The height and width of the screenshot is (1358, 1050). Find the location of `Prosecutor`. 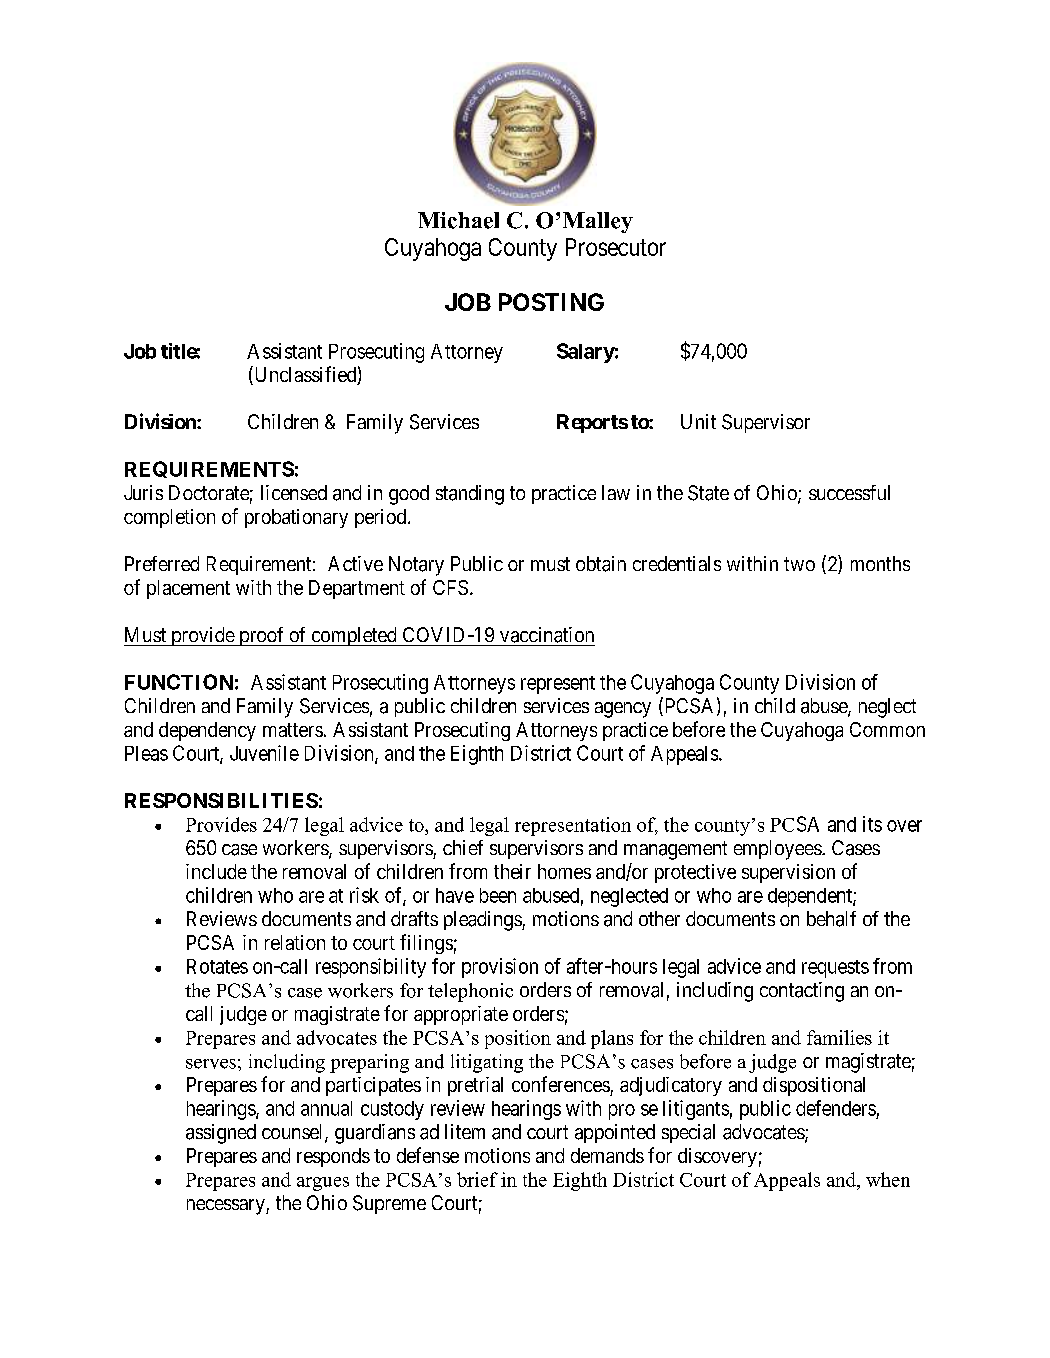

Prosecutor is located at coordinates (616, 247).
